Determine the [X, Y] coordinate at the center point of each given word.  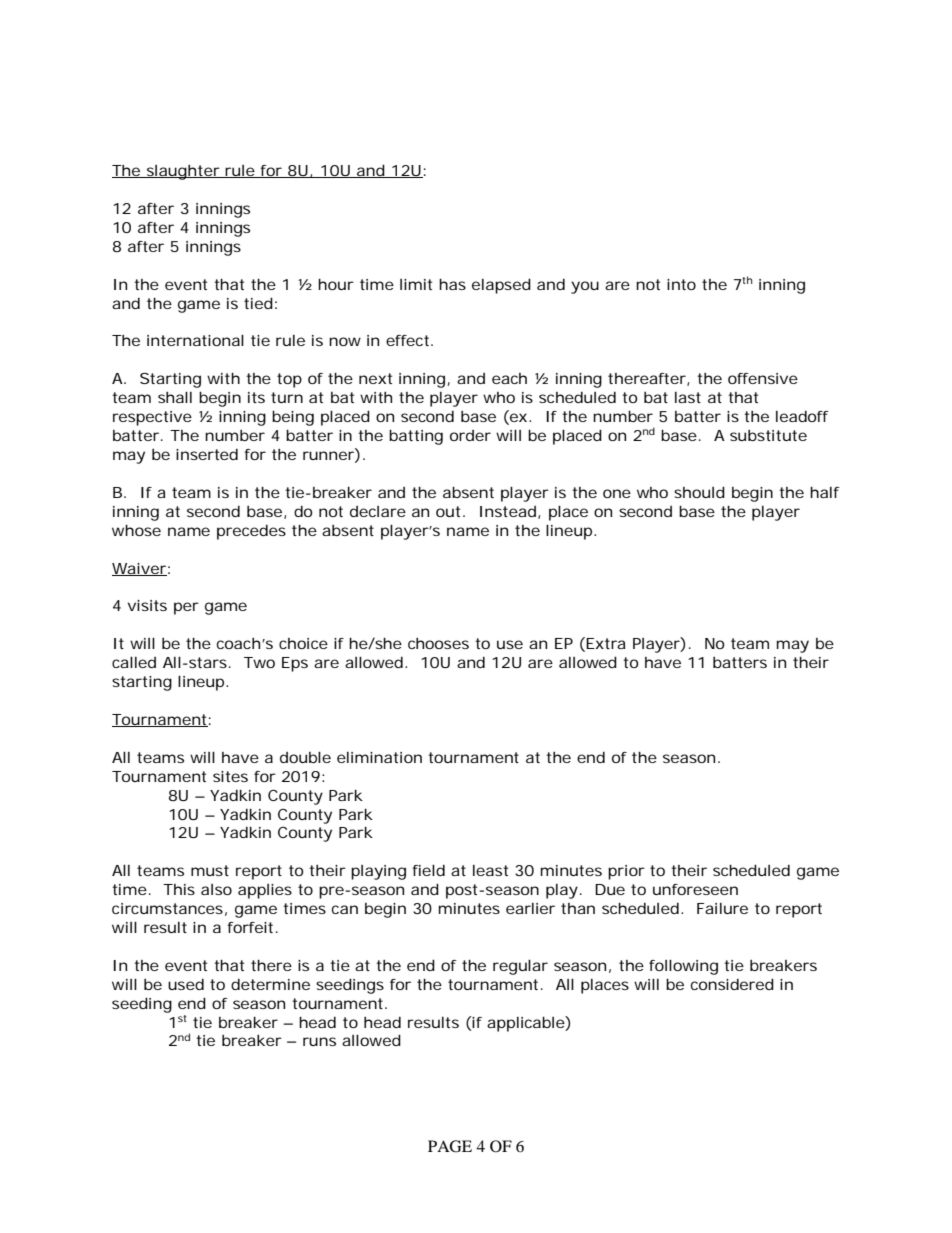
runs [319, 1041]
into [681, 284]
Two [259, 662]
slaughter [183, 172]
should [699, 492]
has [452, 284]
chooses [438, 643]
